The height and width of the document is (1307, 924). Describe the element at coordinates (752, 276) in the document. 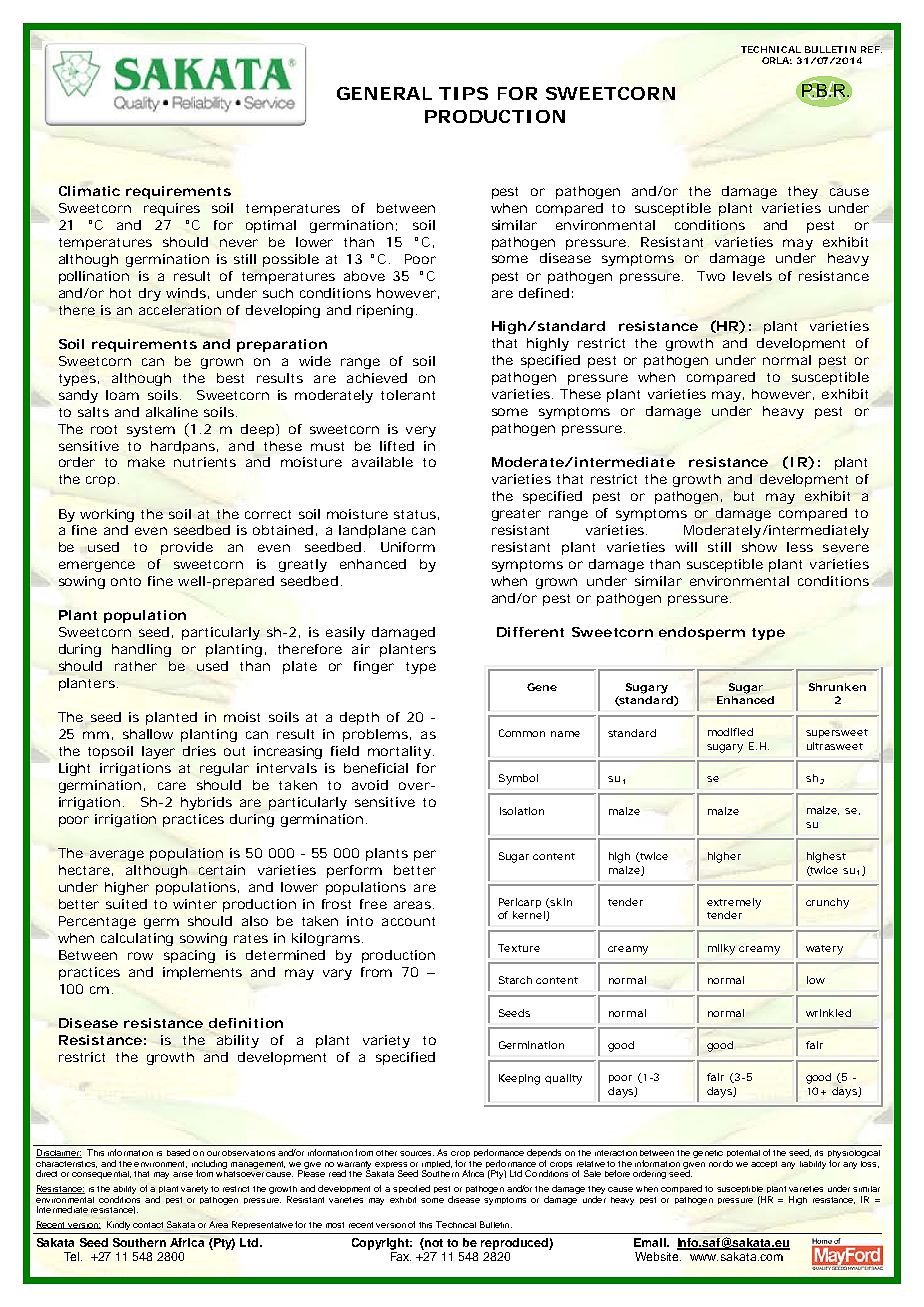

I see `levels` at that location.
